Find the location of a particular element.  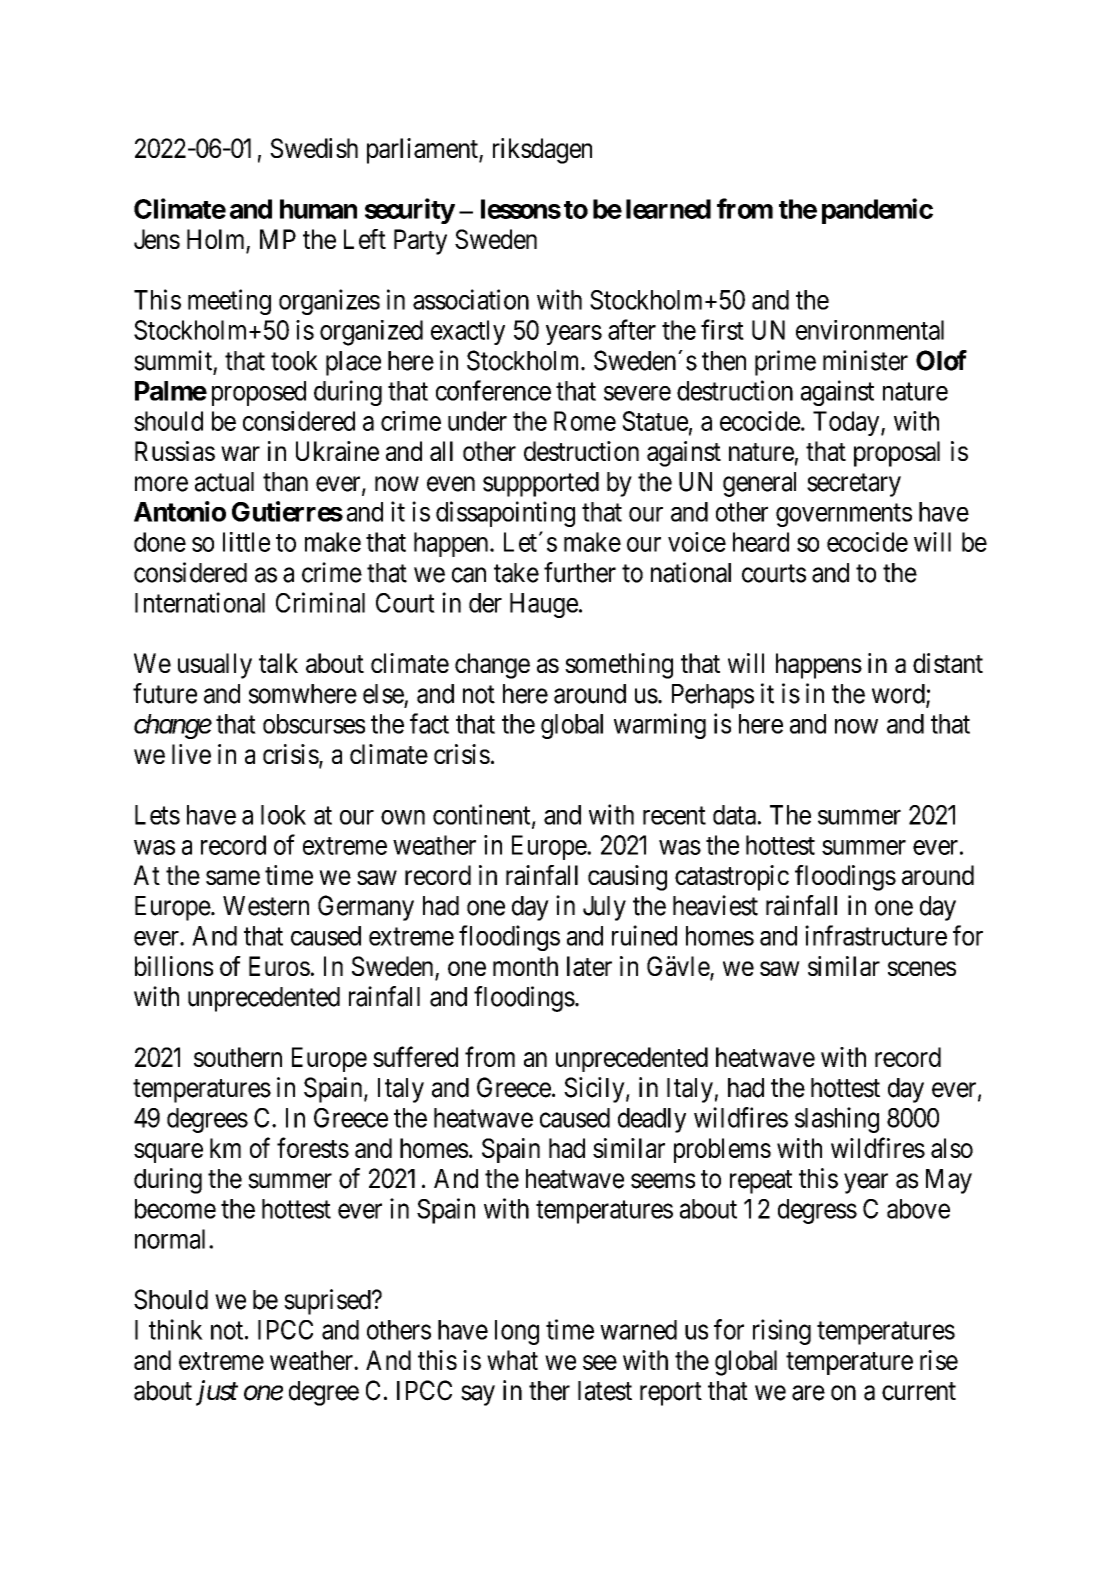

just is located at coordinates (217, 1393).
